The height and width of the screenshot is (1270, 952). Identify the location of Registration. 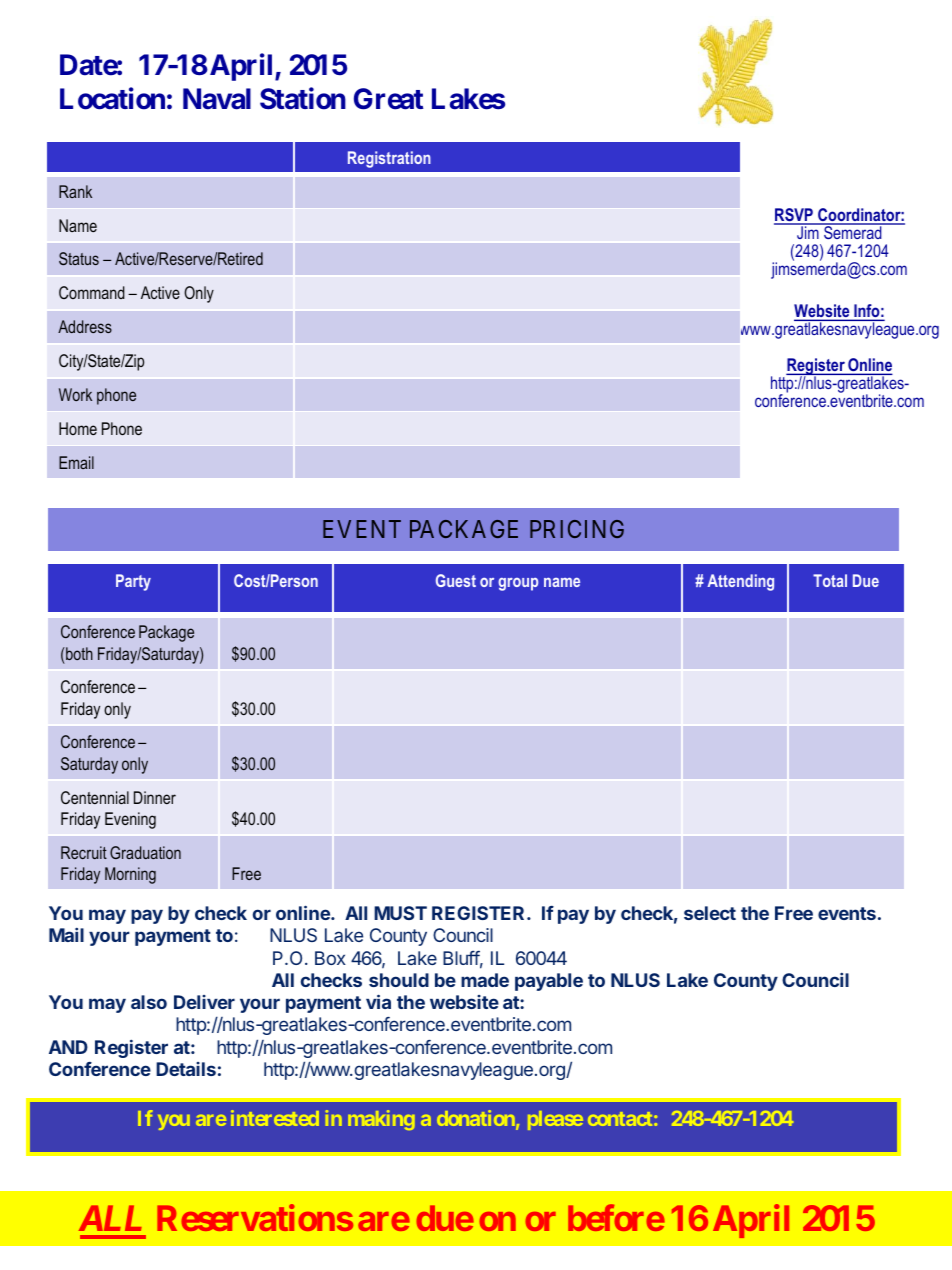
(389, 159).
